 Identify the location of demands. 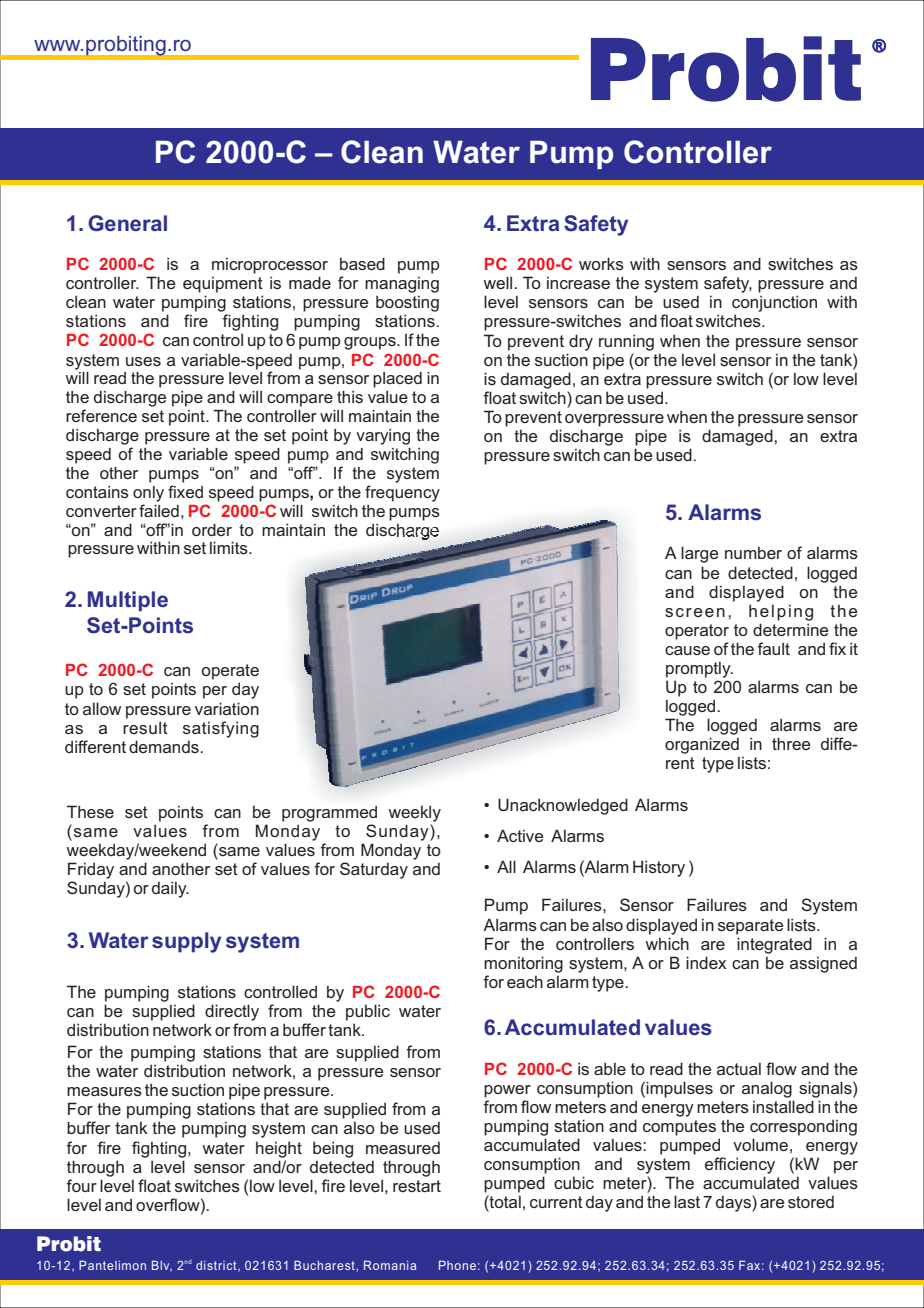
(165, 746).
